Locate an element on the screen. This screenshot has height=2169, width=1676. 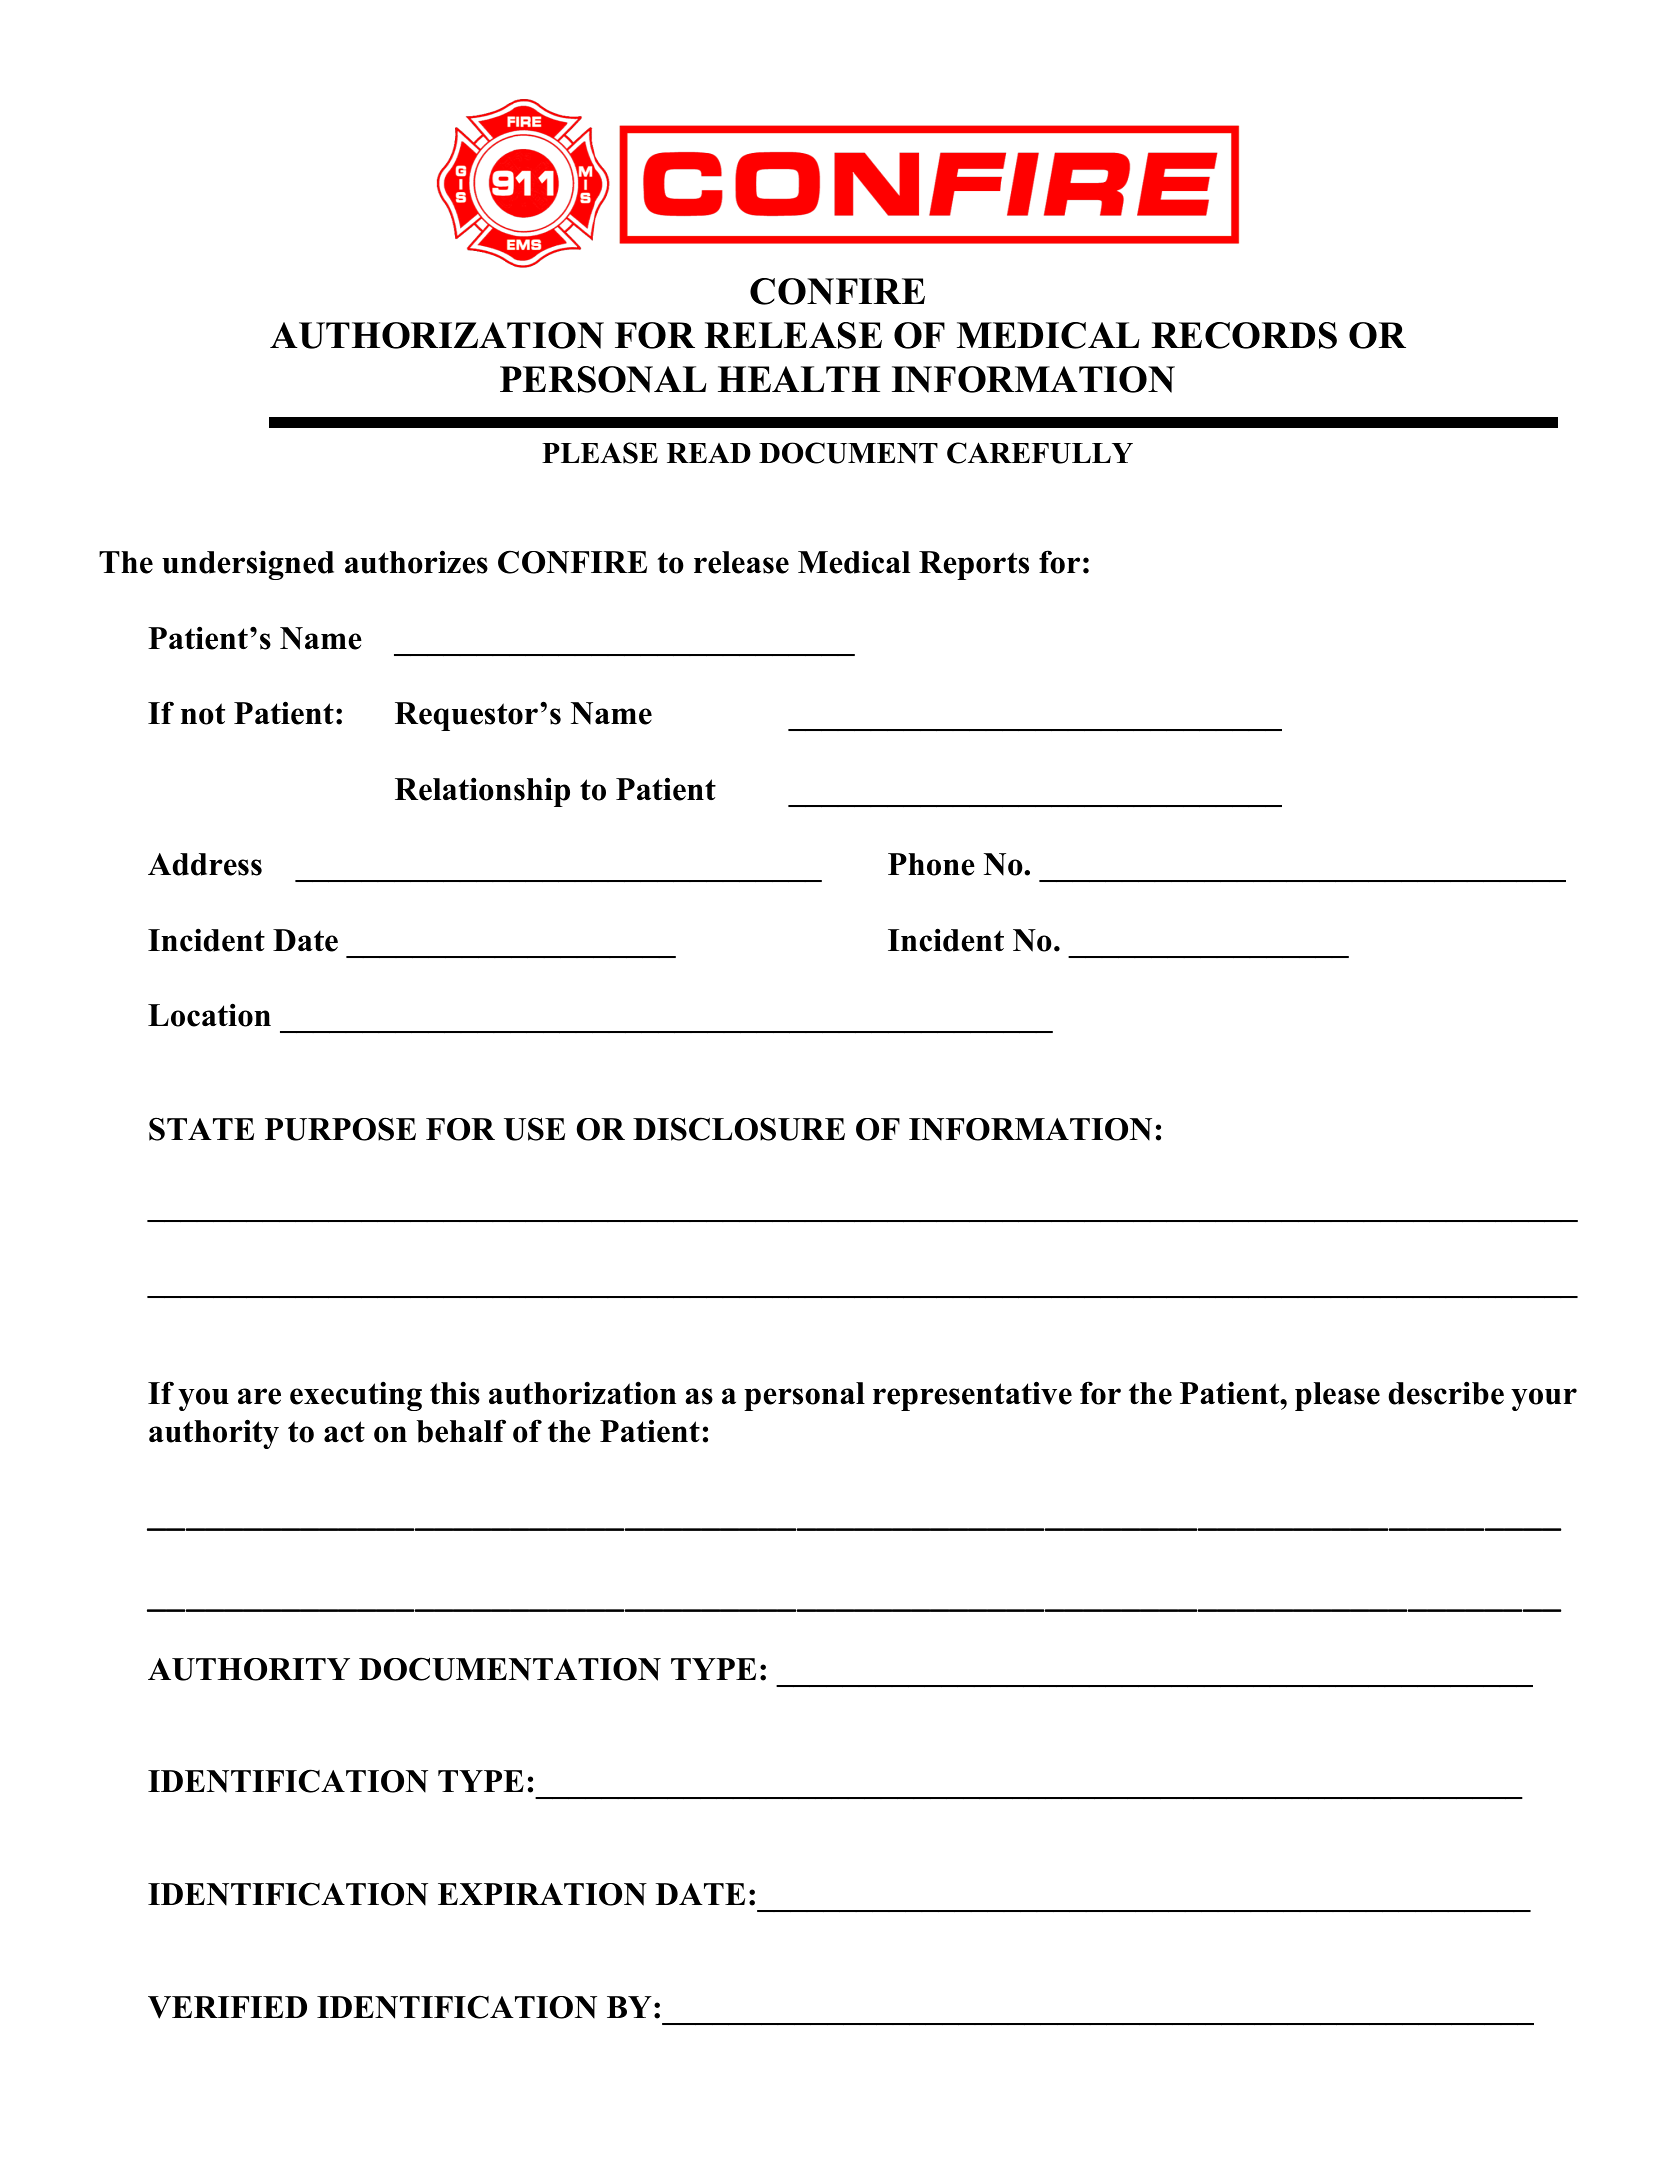
authorizes is located at coordinates (416, 562).
